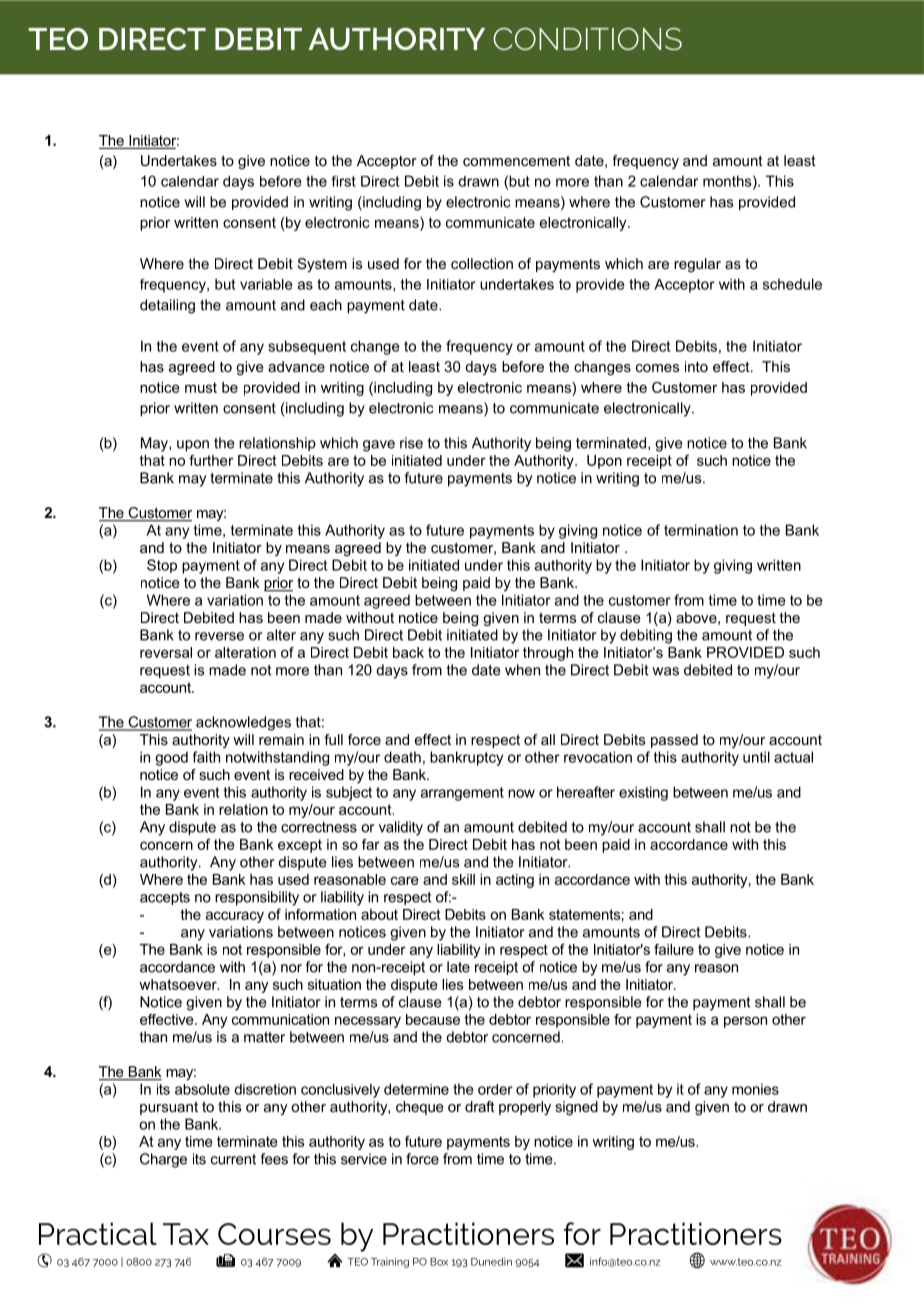 This screenshot has width=924, height=1308. What do you see at coordinates (186, 1234) in the screenshot?
I see `Tax` at bounding box center [186, 1234].
